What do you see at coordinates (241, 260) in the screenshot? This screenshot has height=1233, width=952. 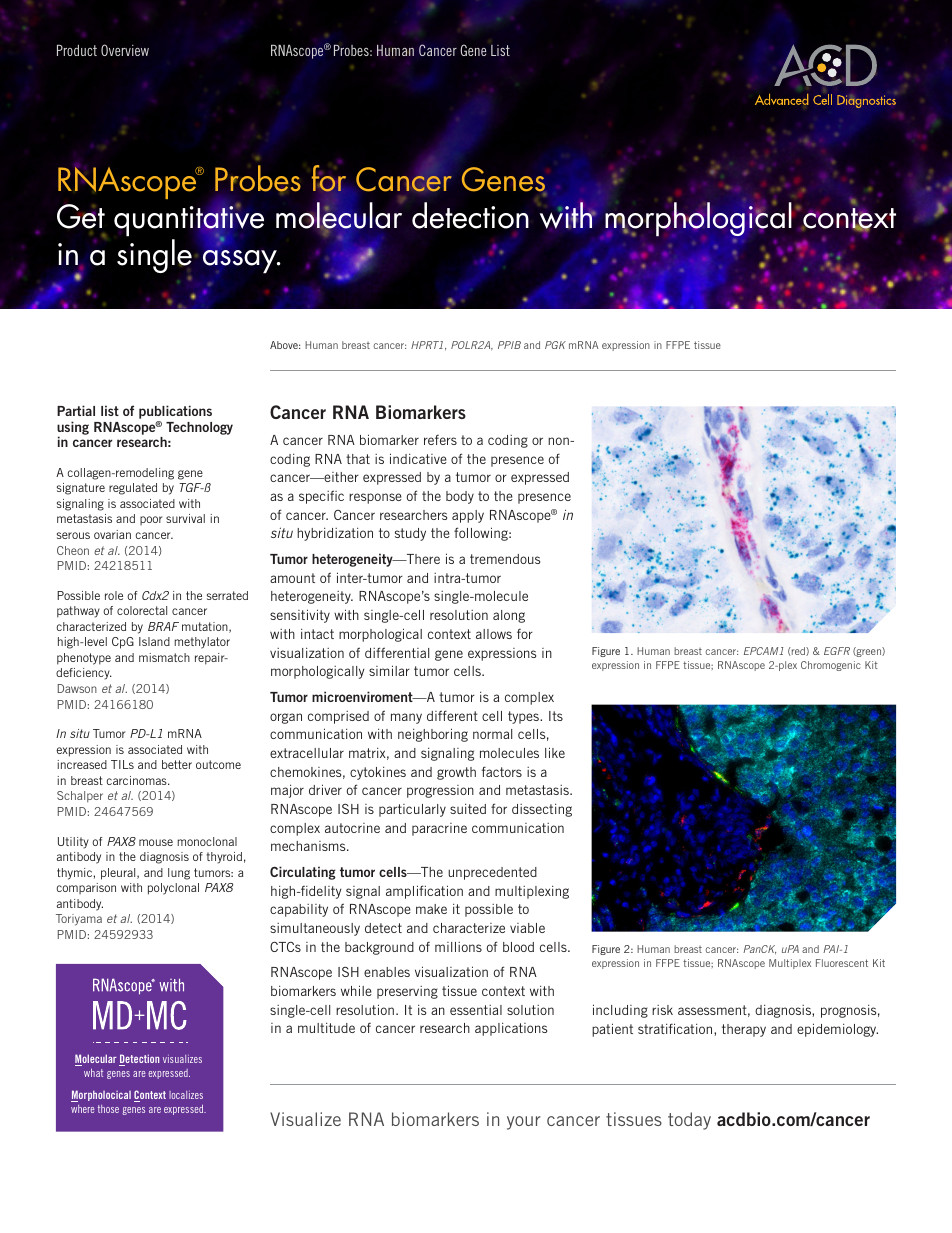 I see `assay` at bounding box center [241, 260].
